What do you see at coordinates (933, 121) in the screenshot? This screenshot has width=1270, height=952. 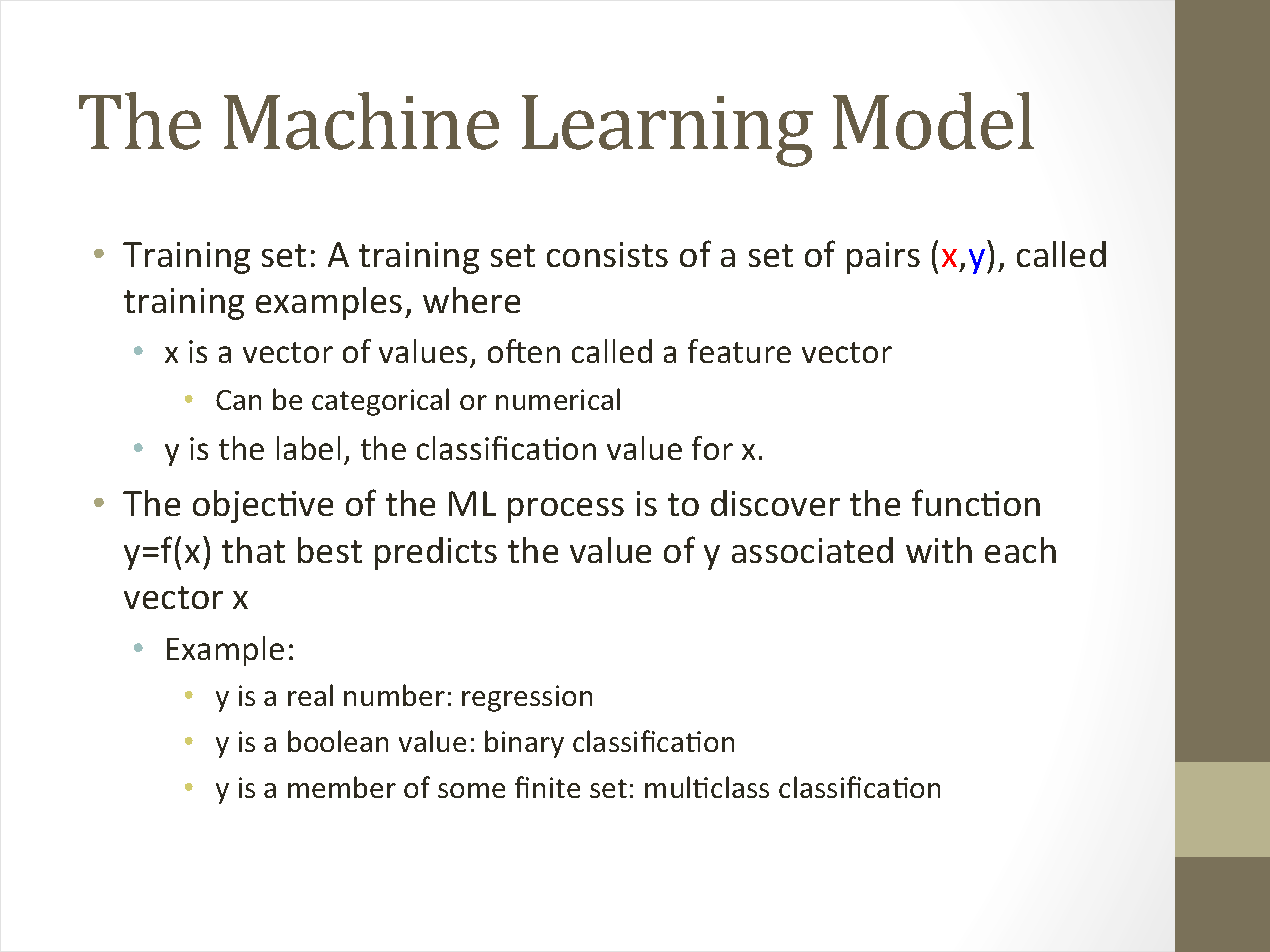 I see `Model` at bounding box center [933, 121].
